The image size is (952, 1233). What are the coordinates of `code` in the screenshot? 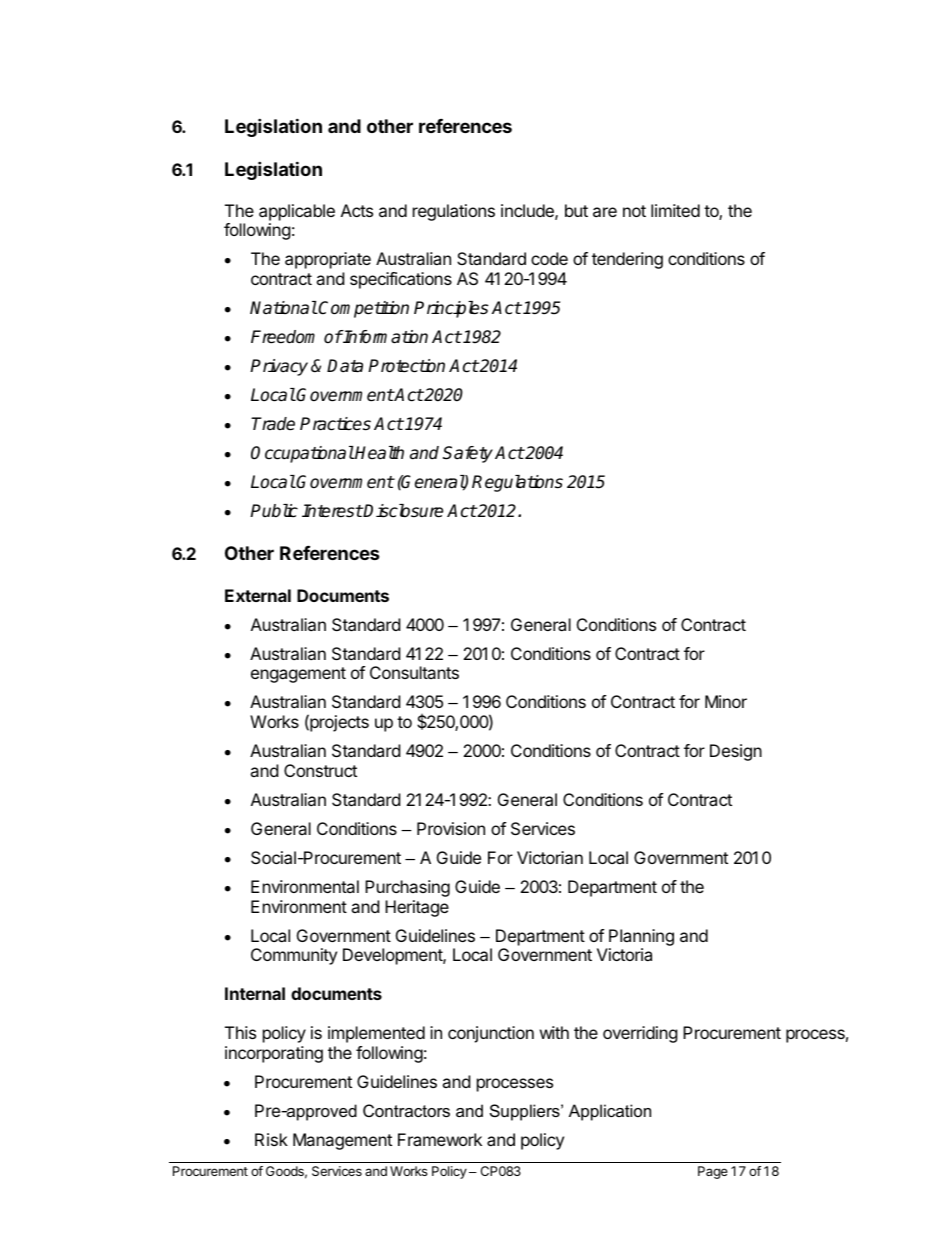 It's located at (549, 258).
